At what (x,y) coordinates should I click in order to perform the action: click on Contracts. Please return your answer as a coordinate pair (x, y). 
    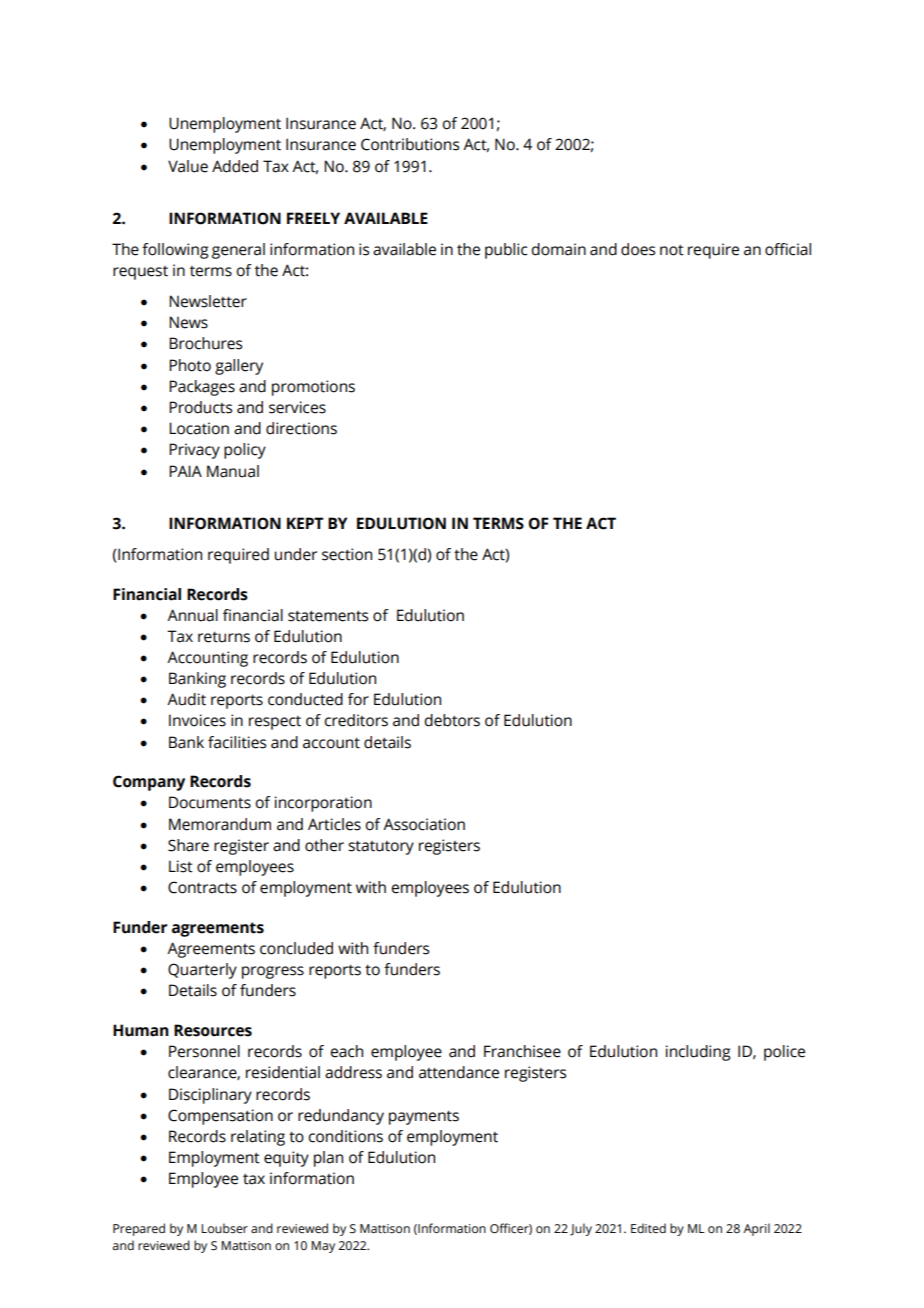
    Looking at the image, I should click on (202, 887).
